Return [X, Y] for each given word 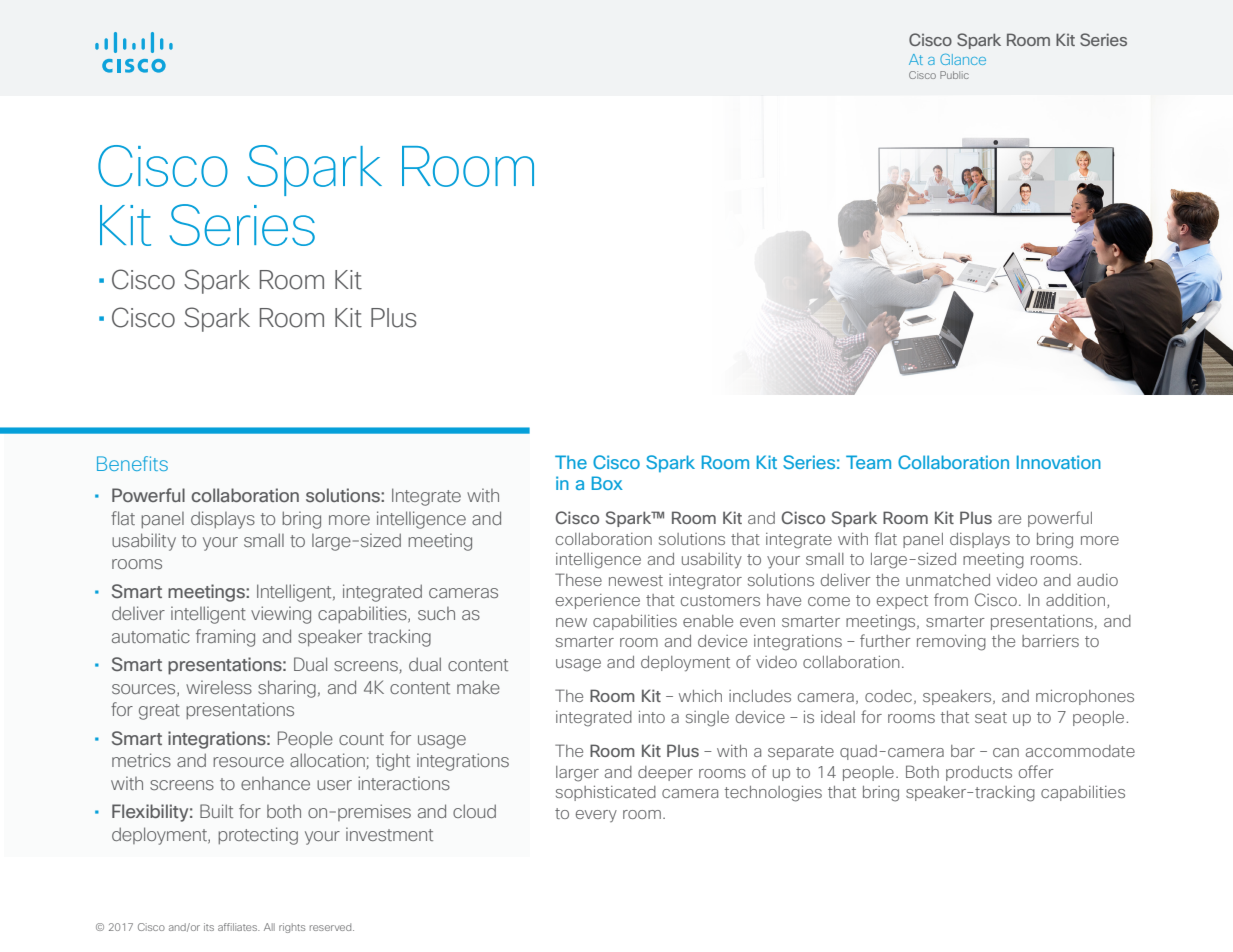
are [1009, 519]
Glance [963, 59]
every [596, 816]
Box [607, 483]
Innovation [1059, 462]
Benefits [132, 463]
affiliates [239, 927]
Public [954, 75]
